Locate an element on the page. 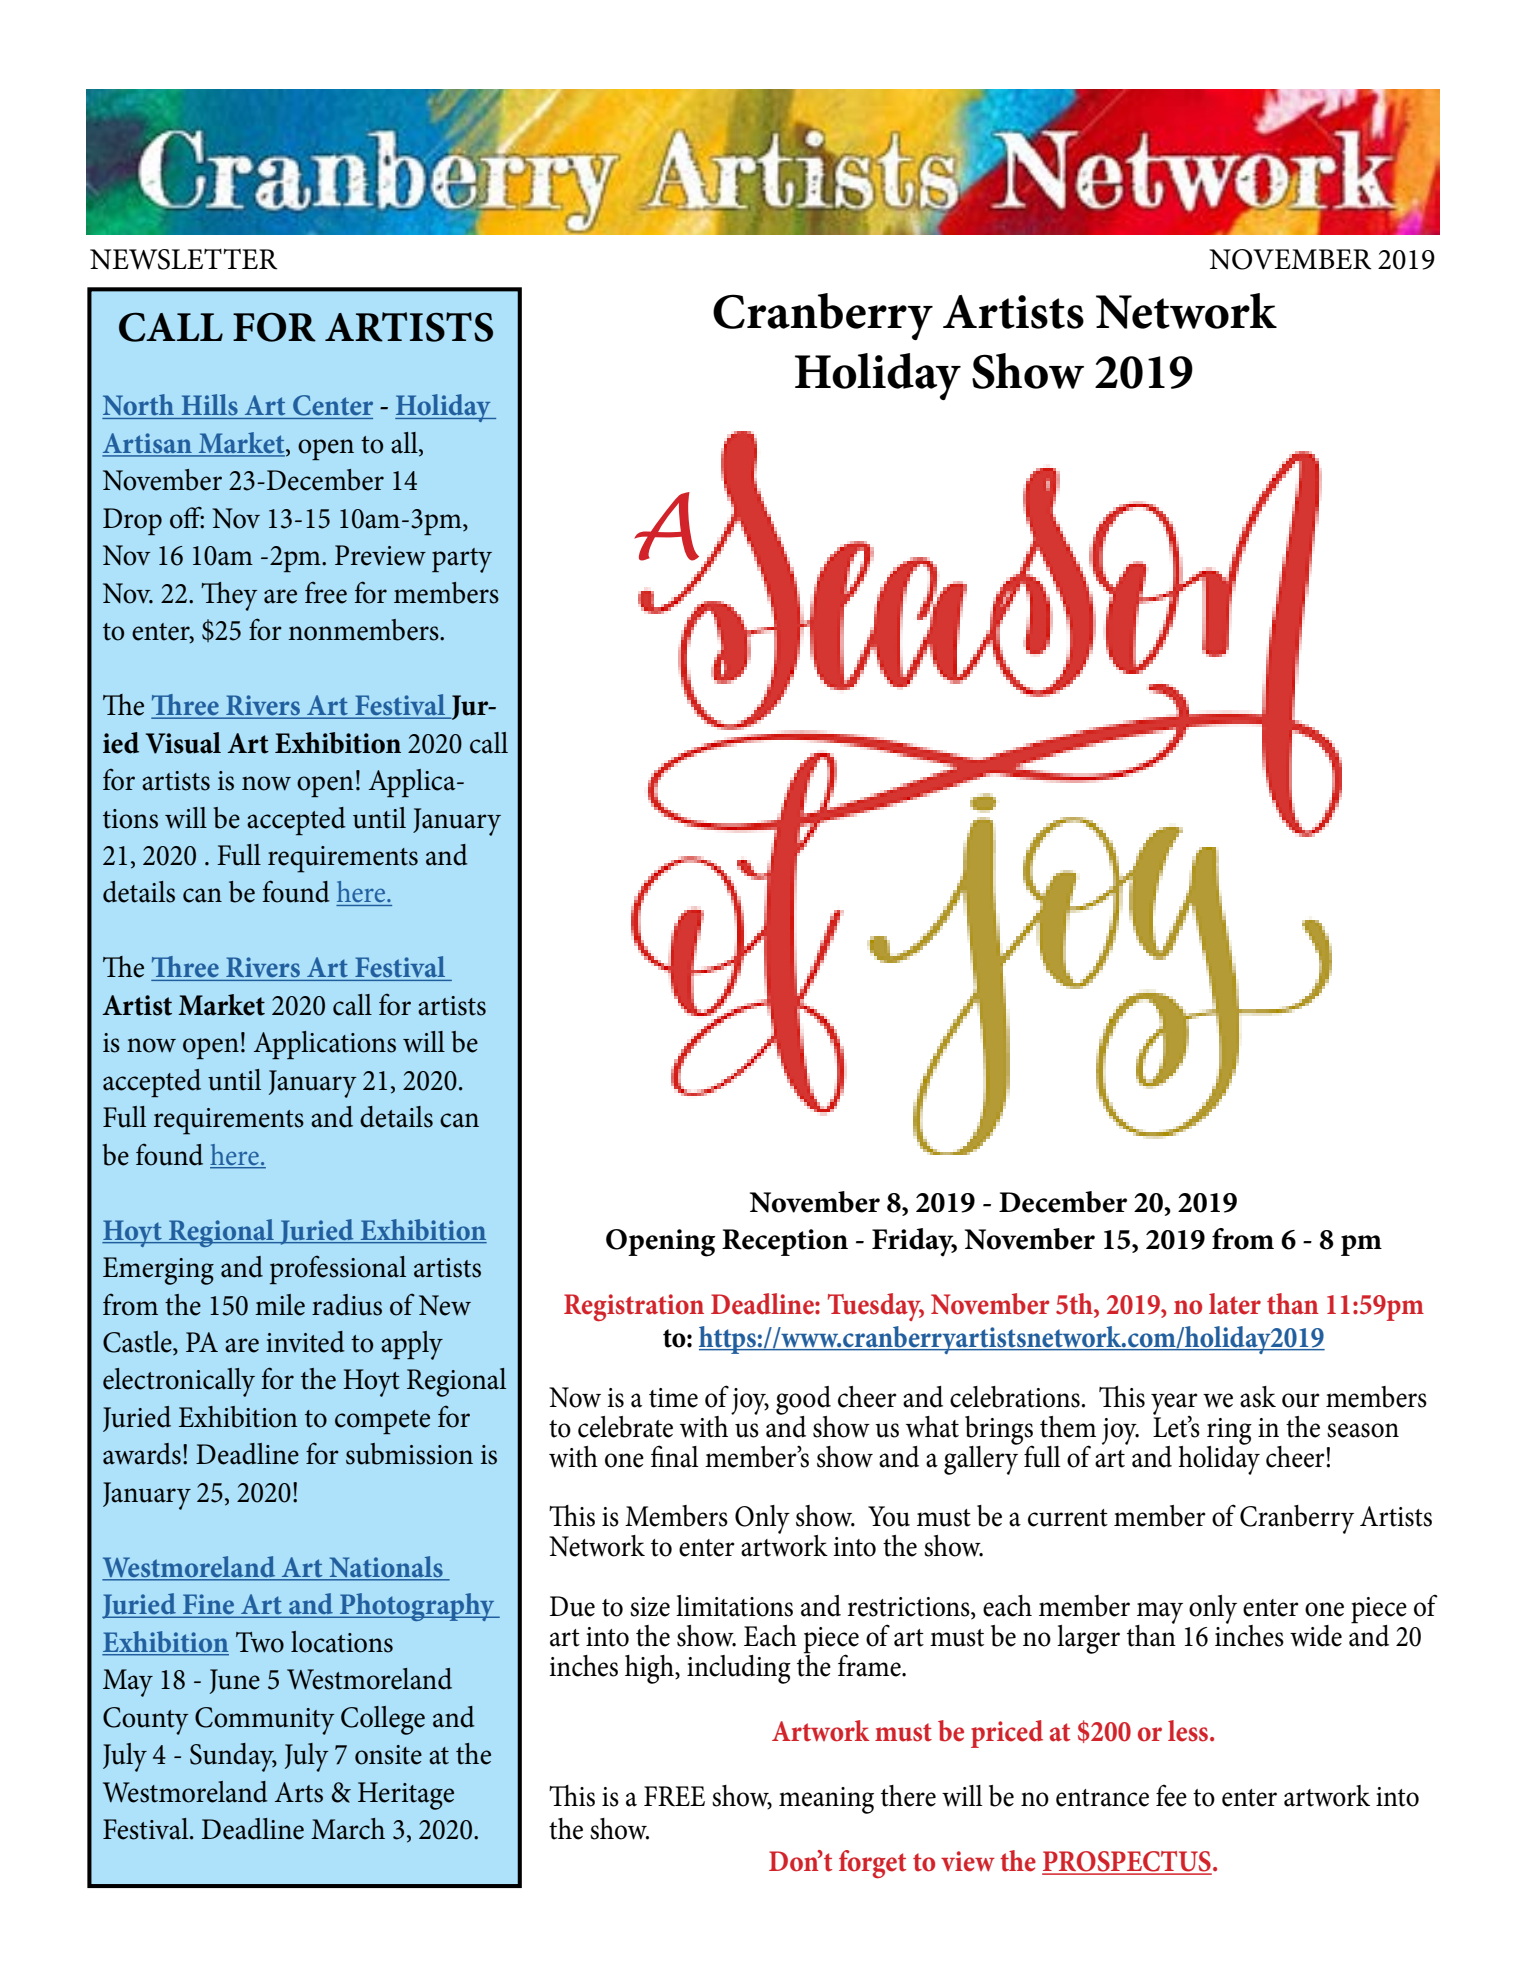 This image has width=1528, height=1978. They is located at coordinates (229, 596).
